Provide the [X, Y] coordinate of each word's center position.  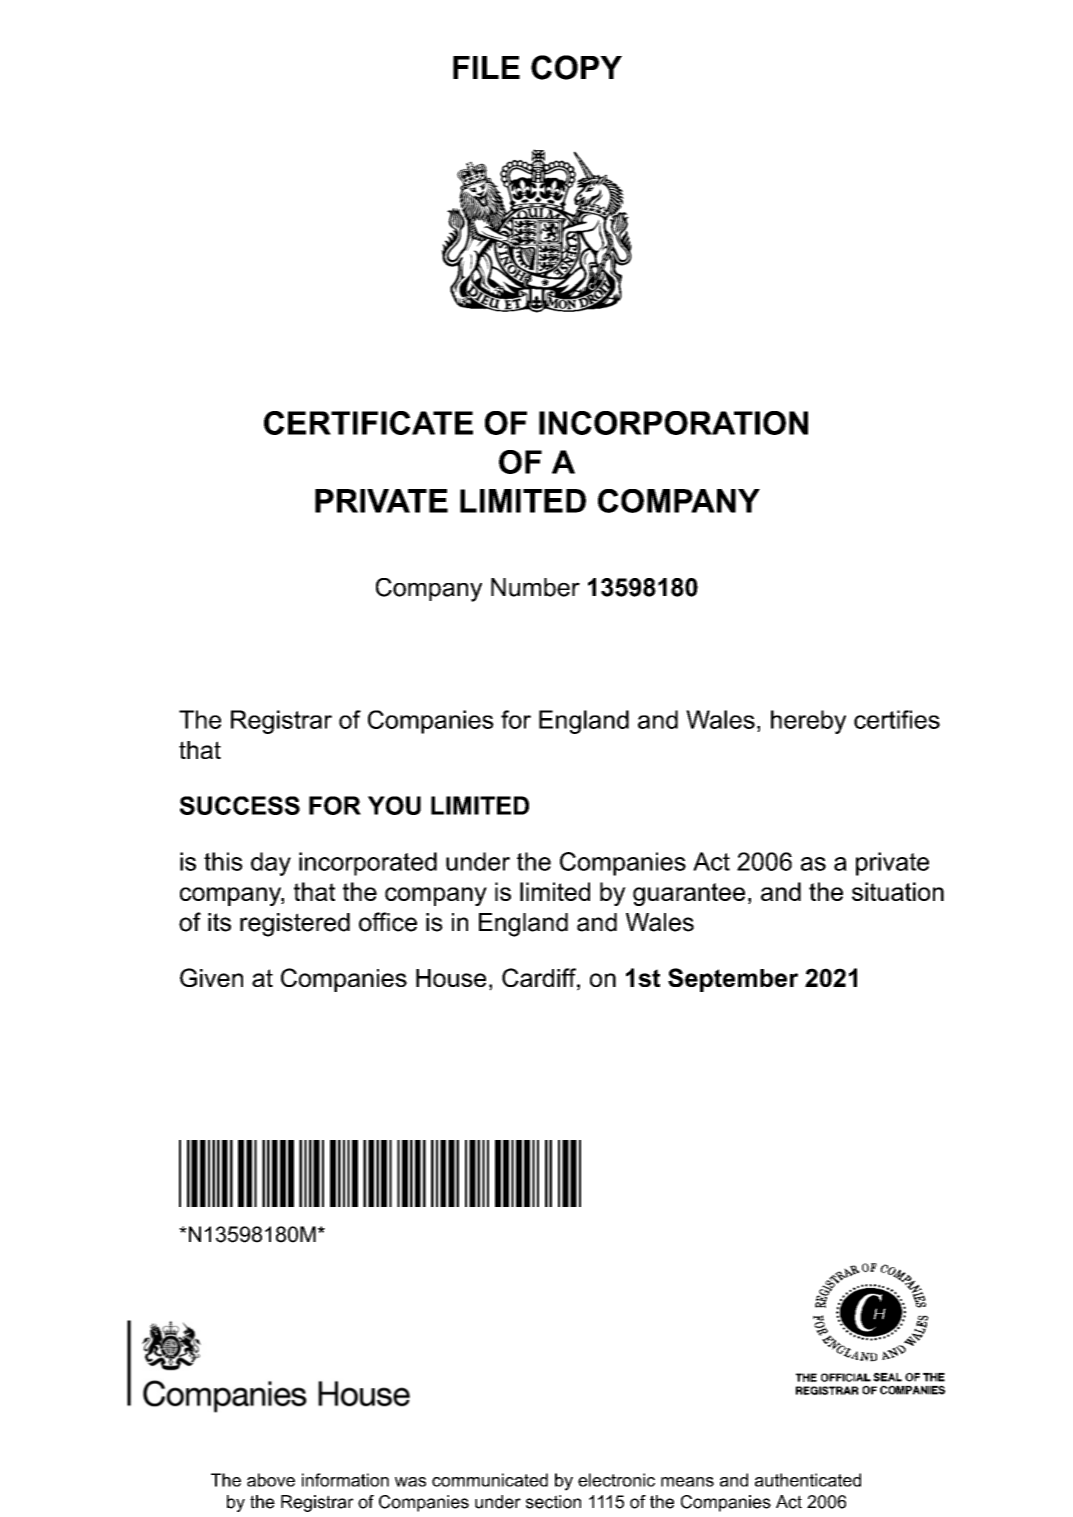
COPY [576, 67]
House [451, 978]
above [271, 1480]
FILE [486, 67]
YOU [394, 805]
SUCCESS [240, 805]
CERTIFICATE [368, 423]
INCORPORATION [673, 423]
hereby [808, 722]
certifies [897, 719]
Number [535, 587]
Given [211, 977]
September [733, 980]
